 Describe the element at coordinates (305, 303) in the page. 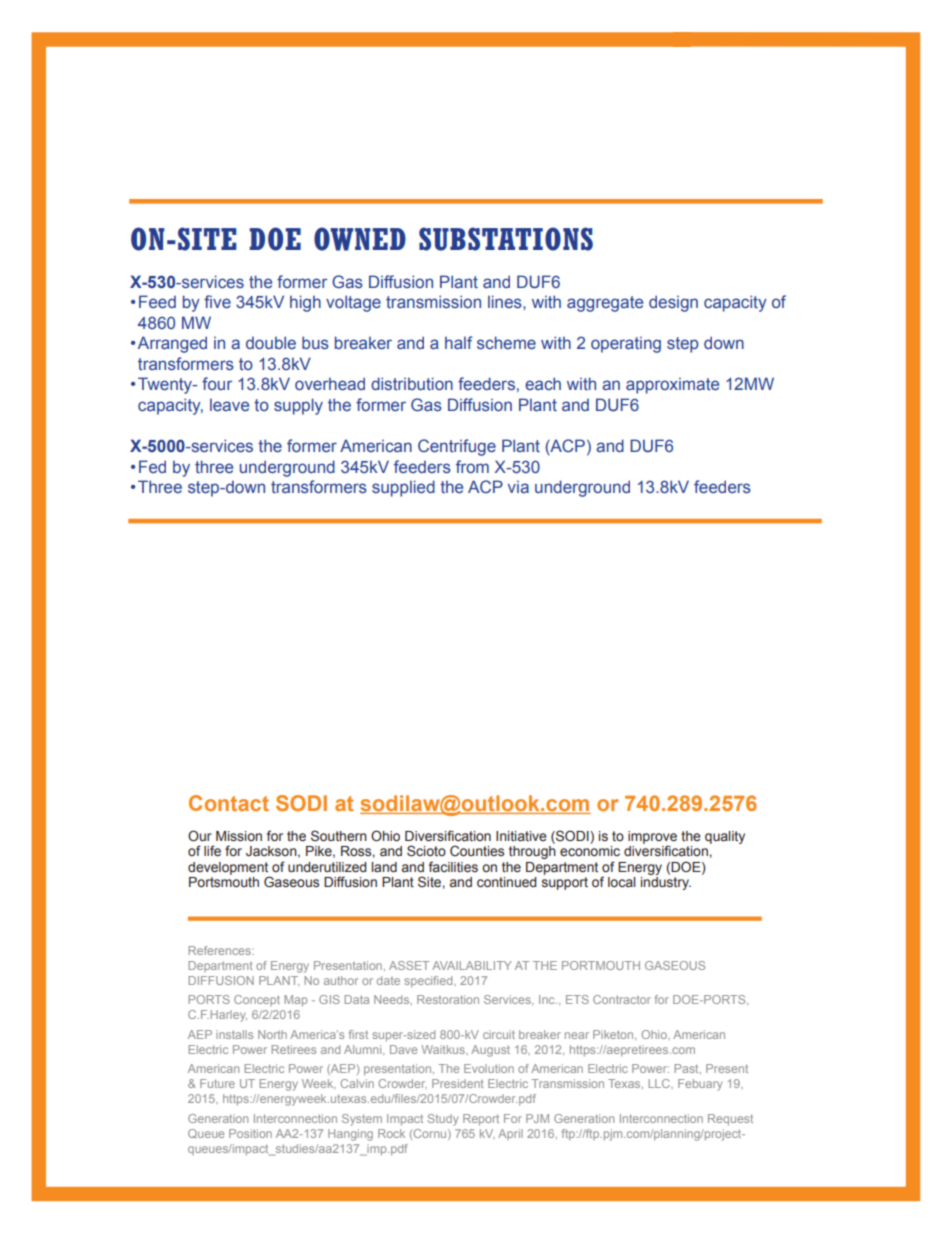

I see `high` at that location.
